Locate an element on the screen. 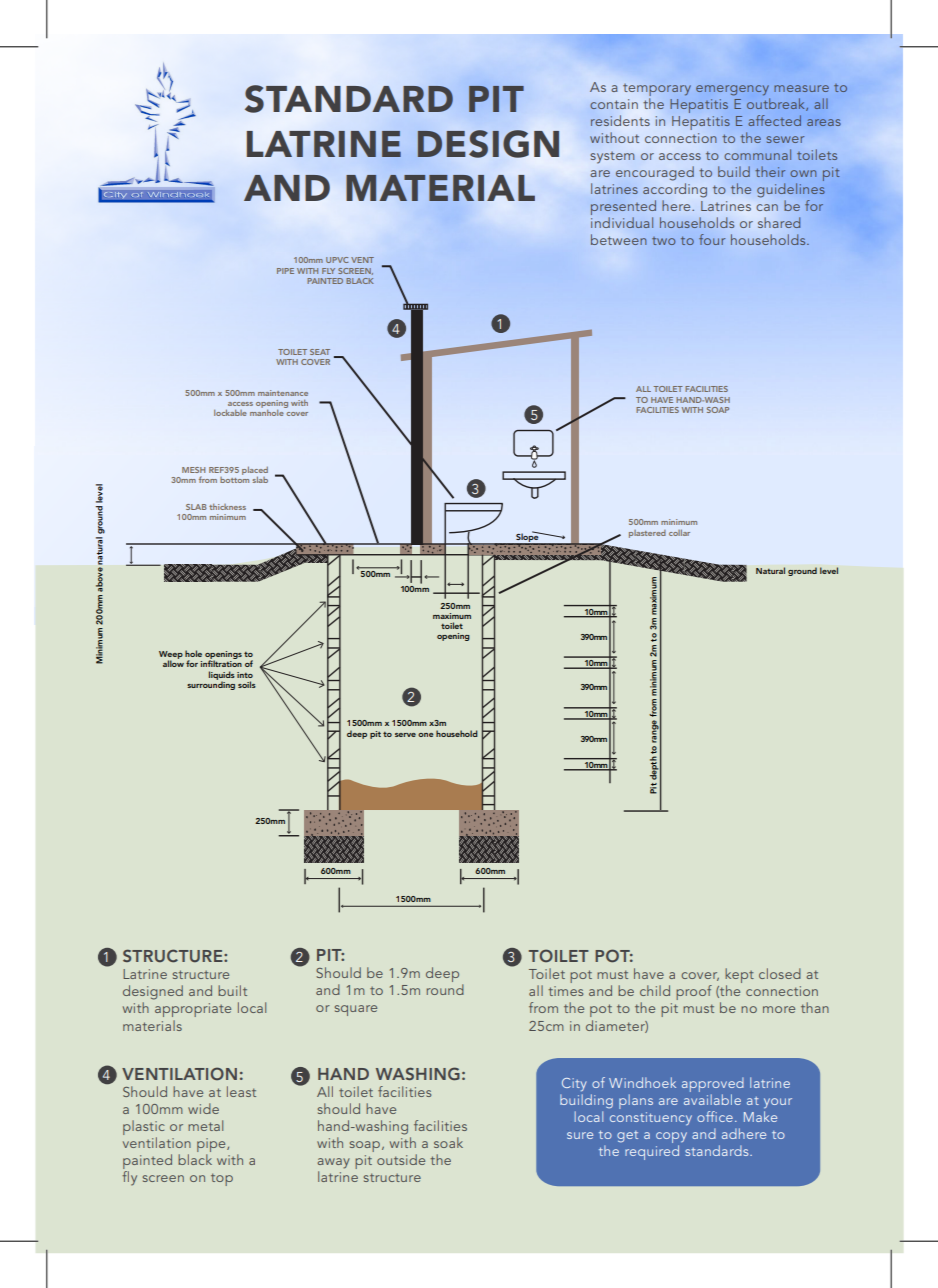 The width and height of the screenshot is (938, 1288). metal is located at coordinates (205, 1125).
